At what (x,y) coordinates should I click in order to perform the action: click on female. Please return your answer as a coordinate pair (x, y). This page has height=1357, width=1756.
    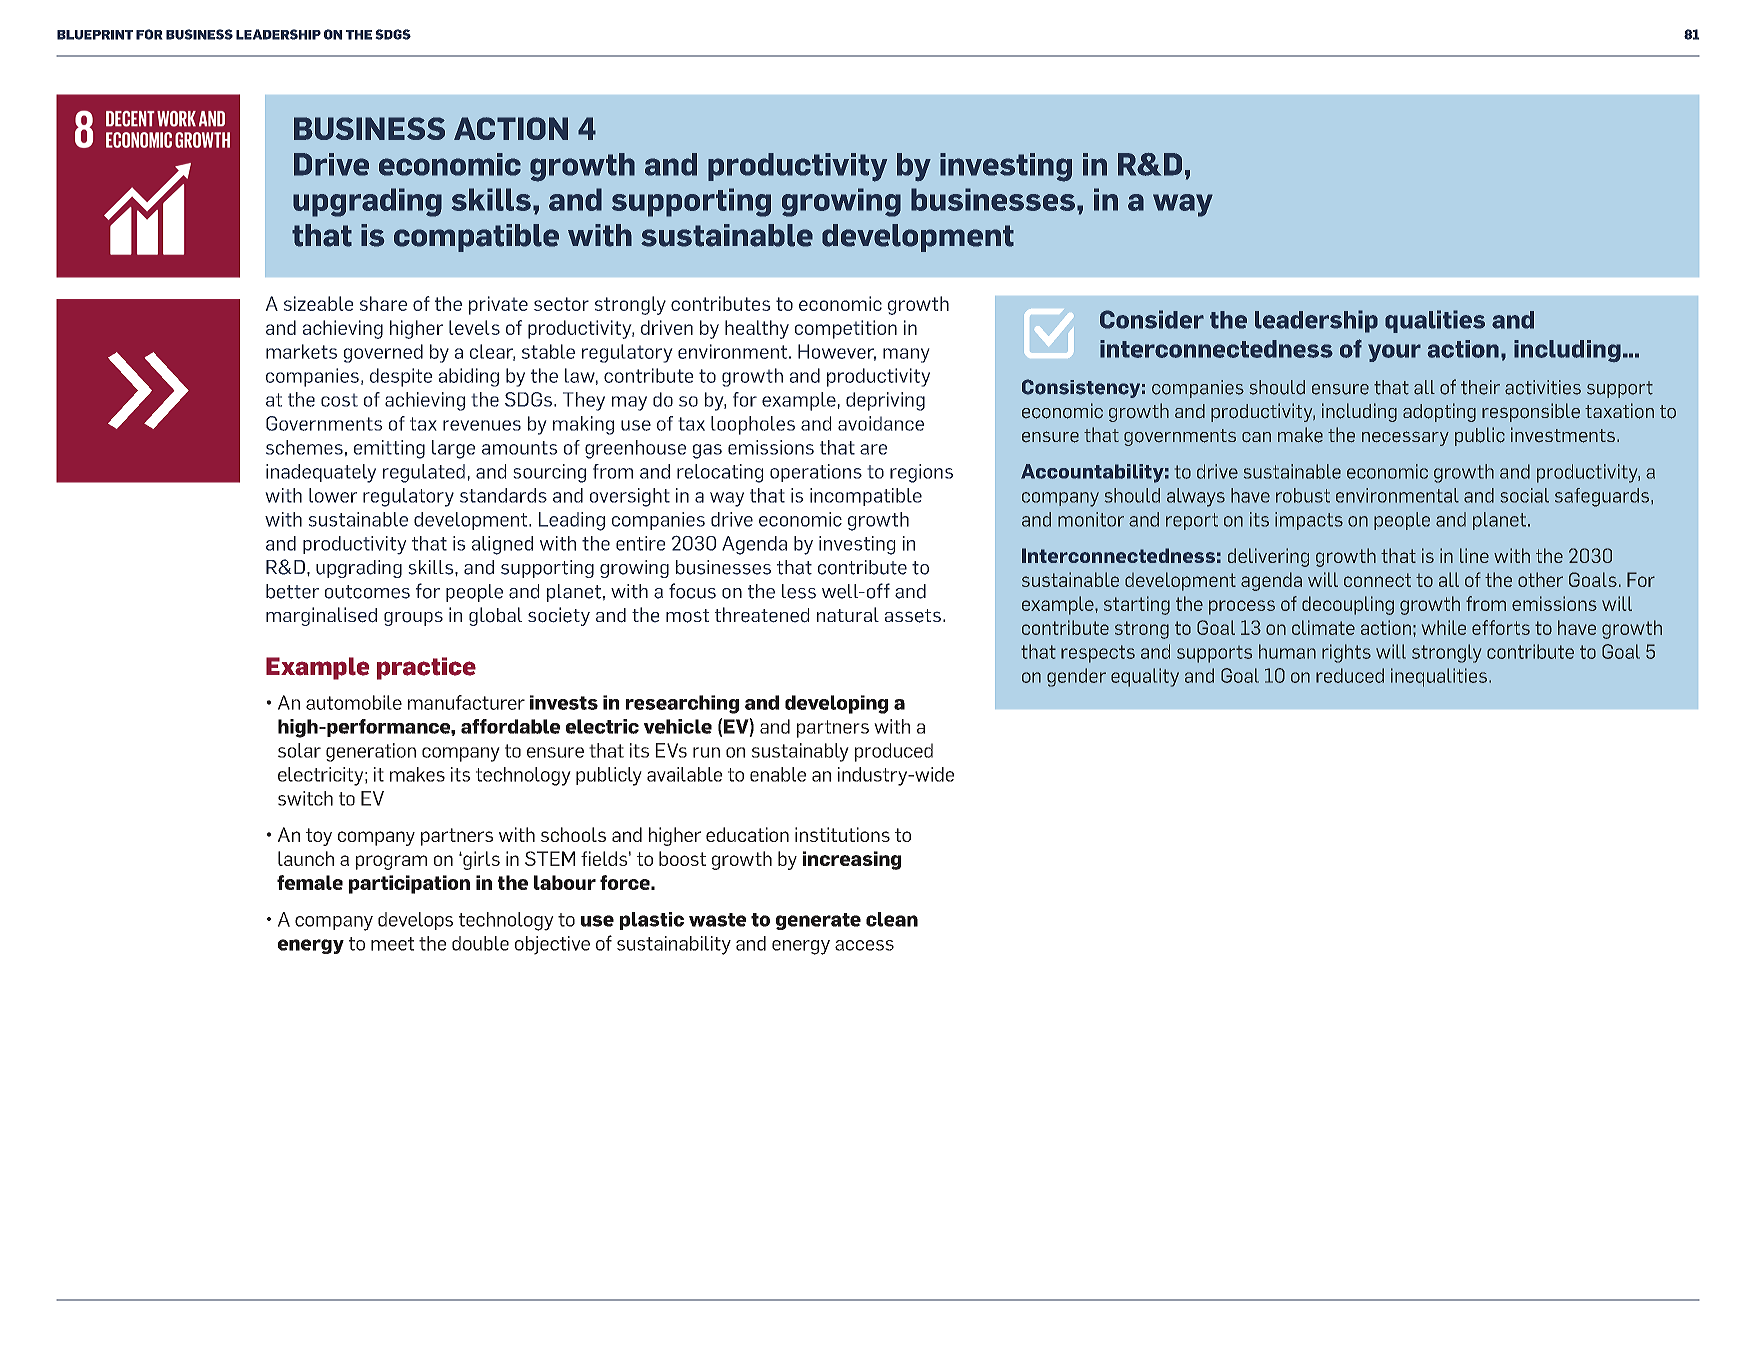
    Looking at the image, I should click on (310, 882).
